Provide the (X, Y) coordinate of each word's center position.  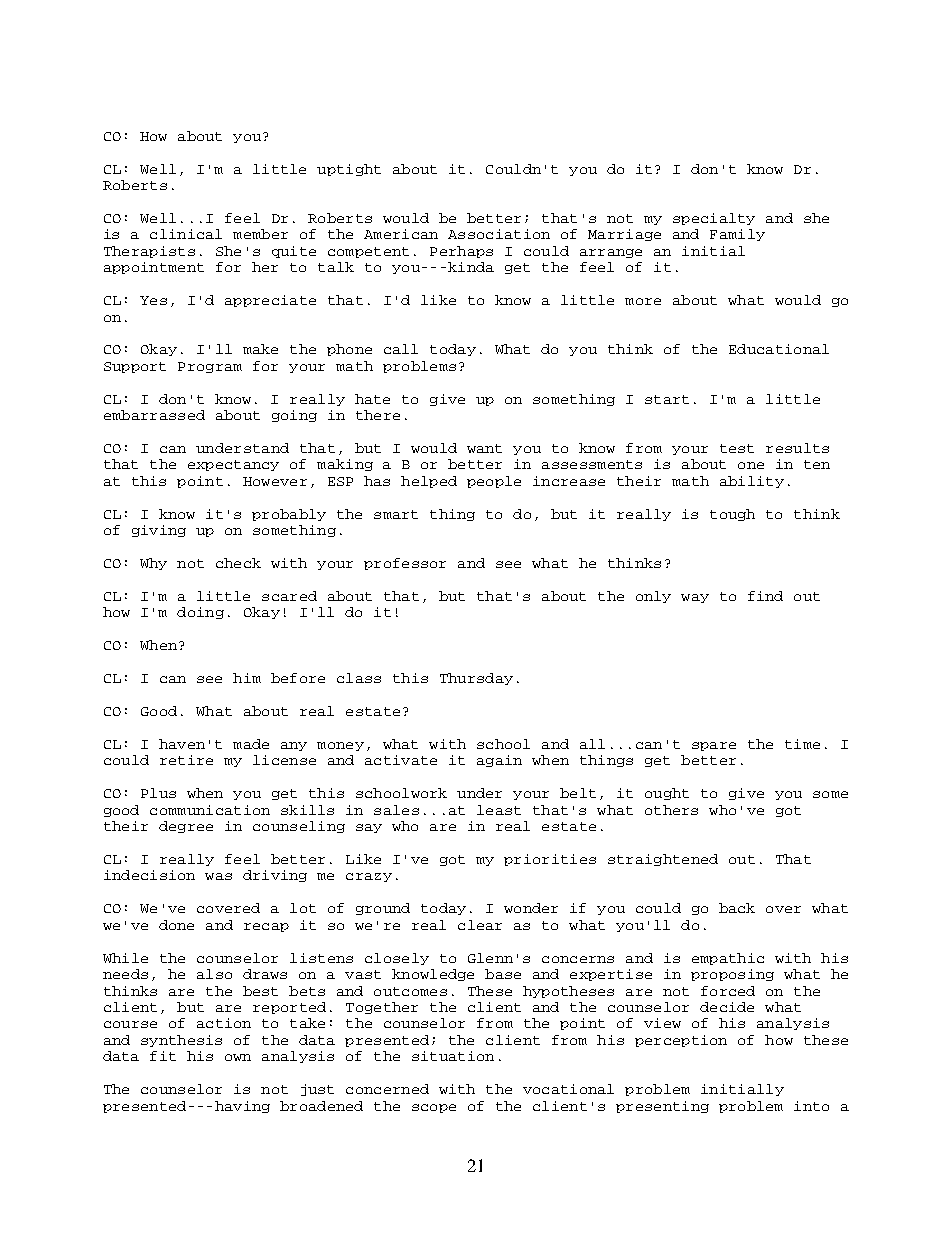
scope (434, 1108)
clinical (186, 234)
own (238, 1057)
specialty (714, 219)
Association (499, 234)
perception (681, 1041)
